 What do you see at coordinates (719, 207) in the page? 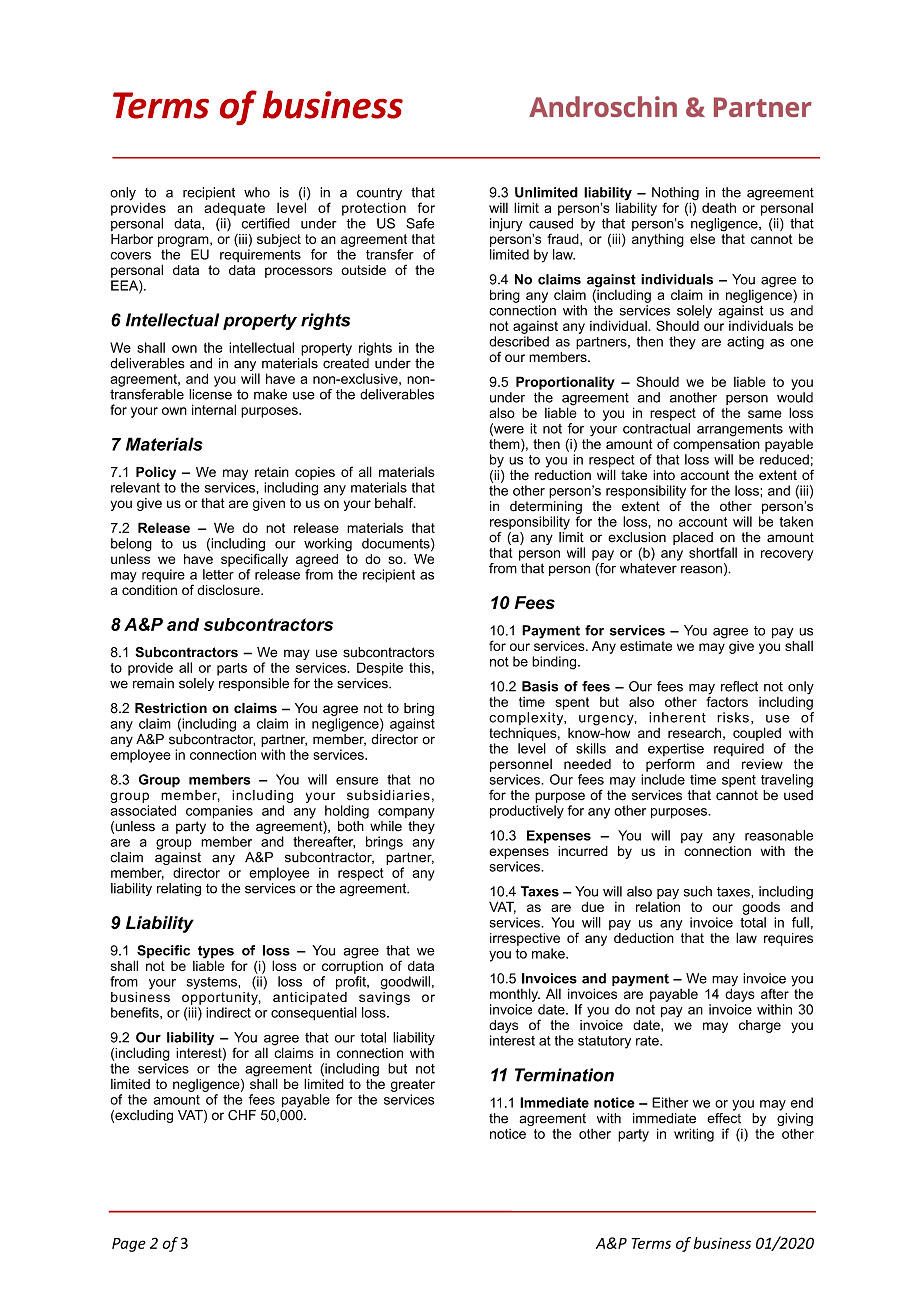
I see `death` at bounding box center [719, 207].
